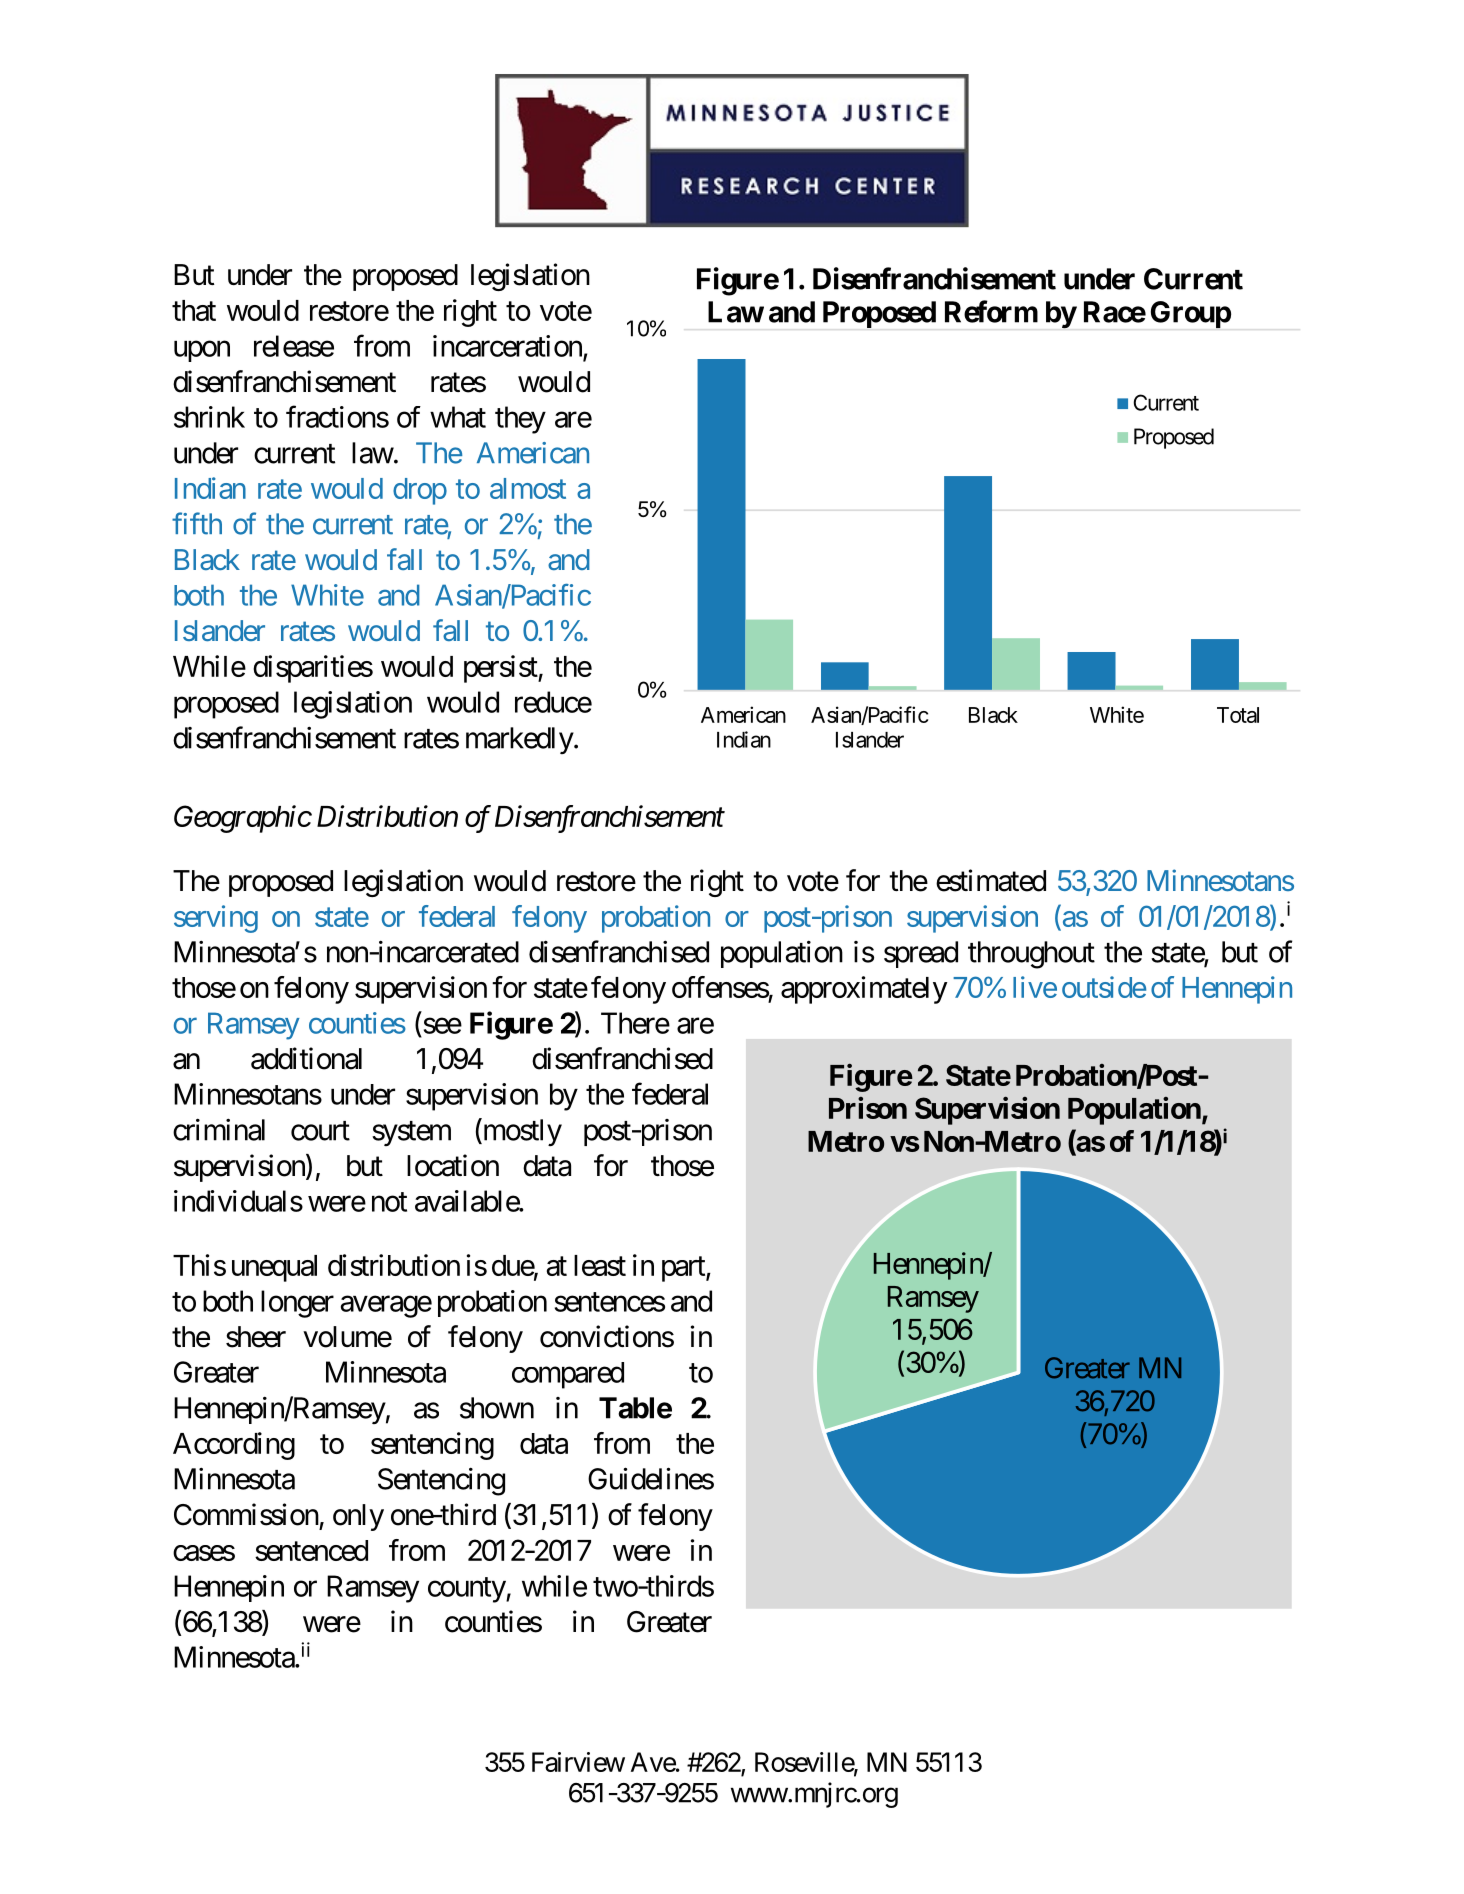  I want to click on persist, so click(501, 669).
